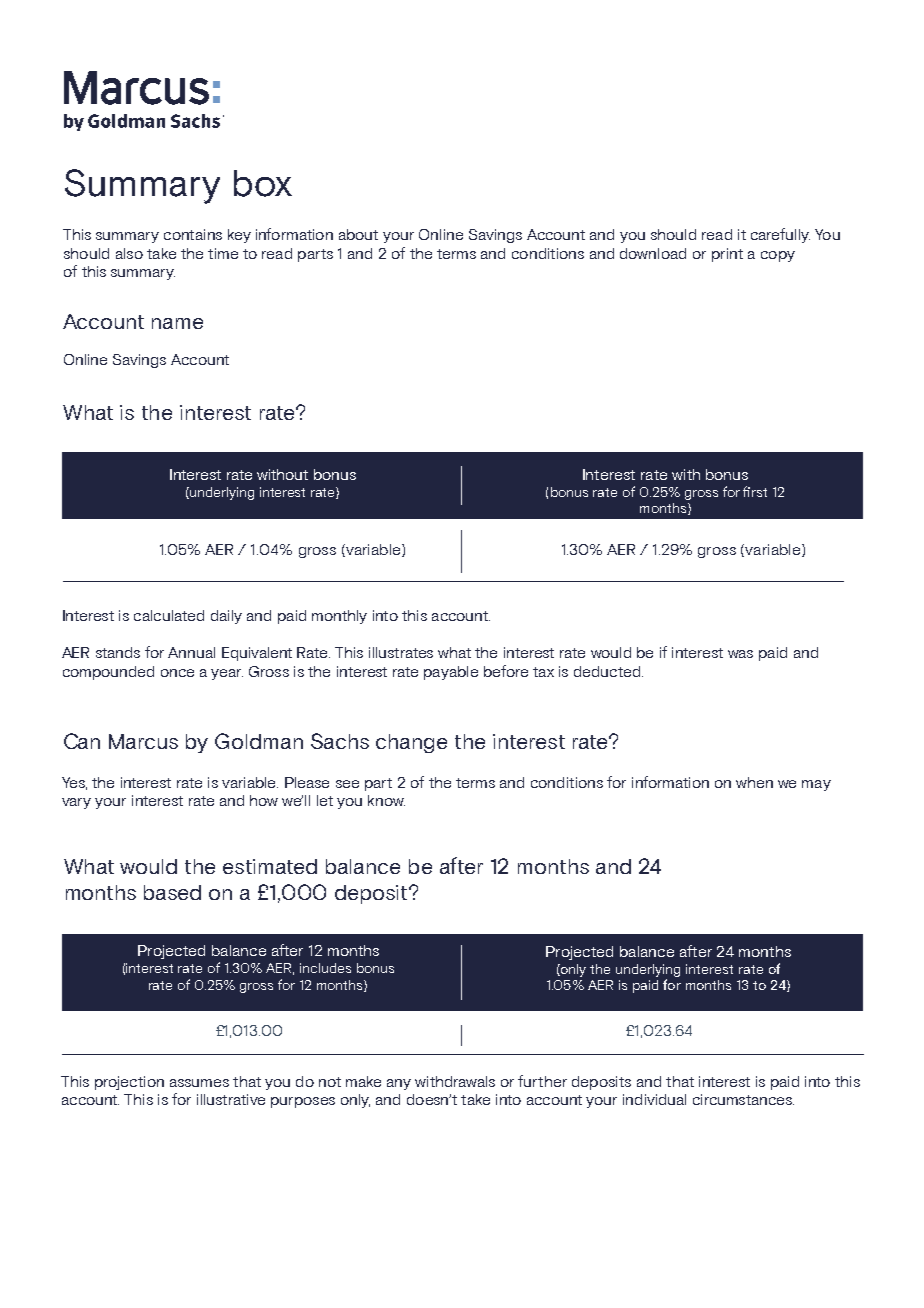 This screenshot has width=924, height=1308. I want to click on print, so click(727, 255).
